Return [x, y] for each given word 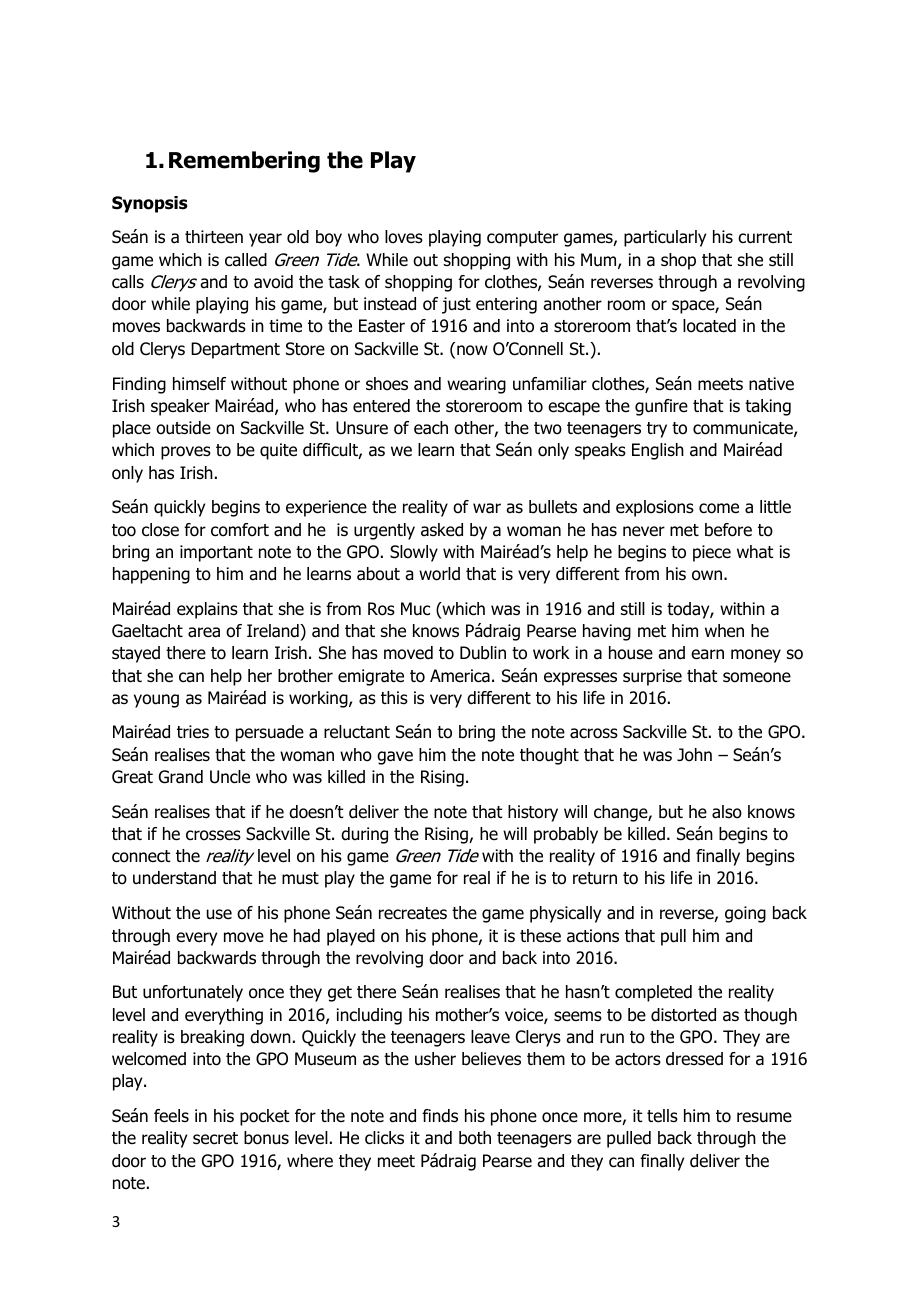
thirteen [214, 237]
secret [215, 1138]
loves [404, 237]
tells [662, 1116]
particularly [665, 238]
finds [440, 1116]
